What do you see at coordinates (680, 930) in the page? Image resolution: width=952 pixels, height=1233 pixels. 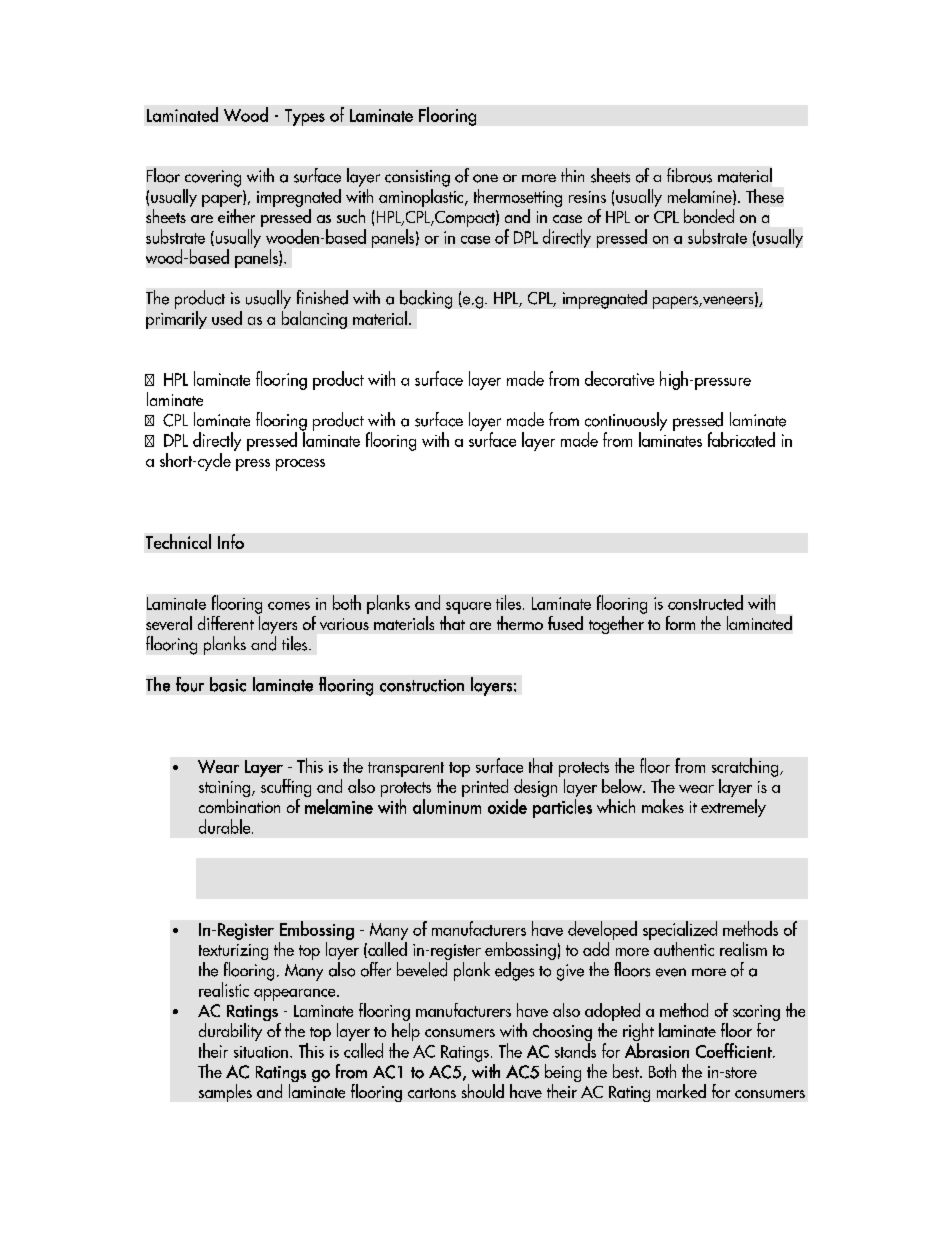 I see `specialized` at bounding box center [680, 930].
